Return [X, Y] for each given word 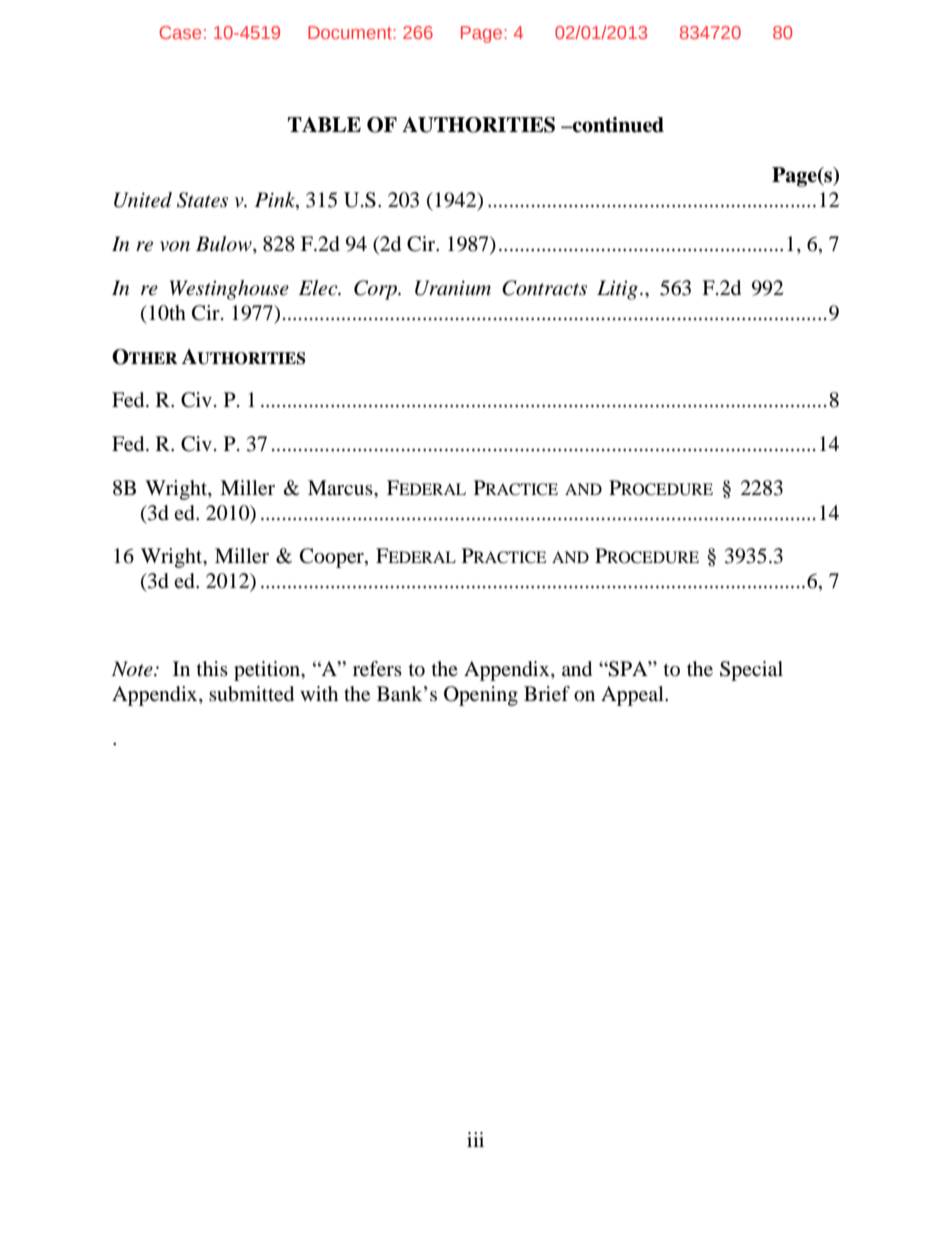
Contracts [544, 288]
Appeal [633, 696]
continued [617, 125]
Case [180, 32]
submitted [251, 694]
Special [751, 671]
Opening [481, 696]
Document [351, 32]
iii [475, 1139]
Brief [547, 694]
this [212, 668]
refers [377, 669]
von [175, 246]
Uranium [453, 288]
